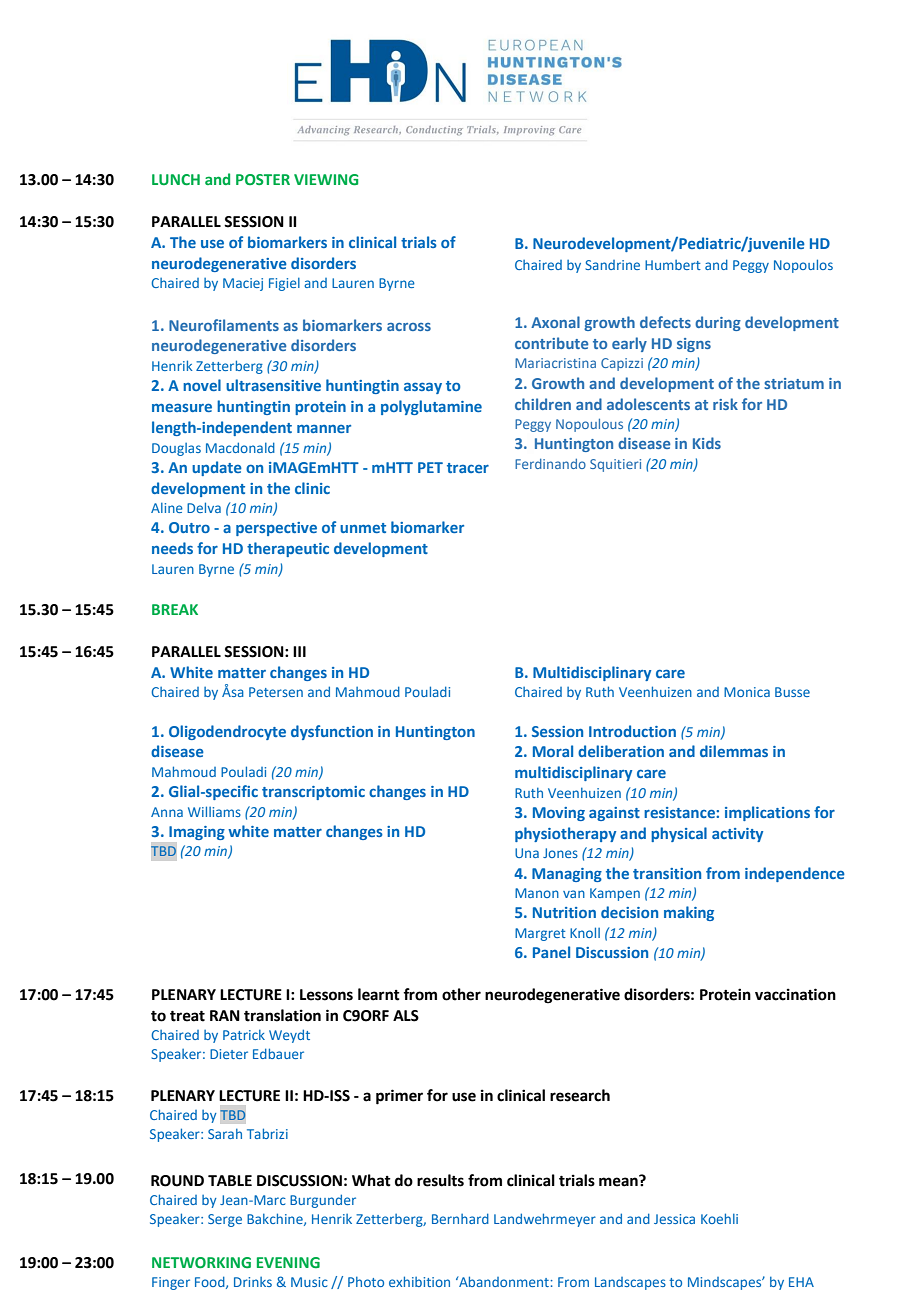 The width and height of the page is (924, 1308). Describe the element at coordinates (674, 1219) in the page. I see `Jessica` at that location.
